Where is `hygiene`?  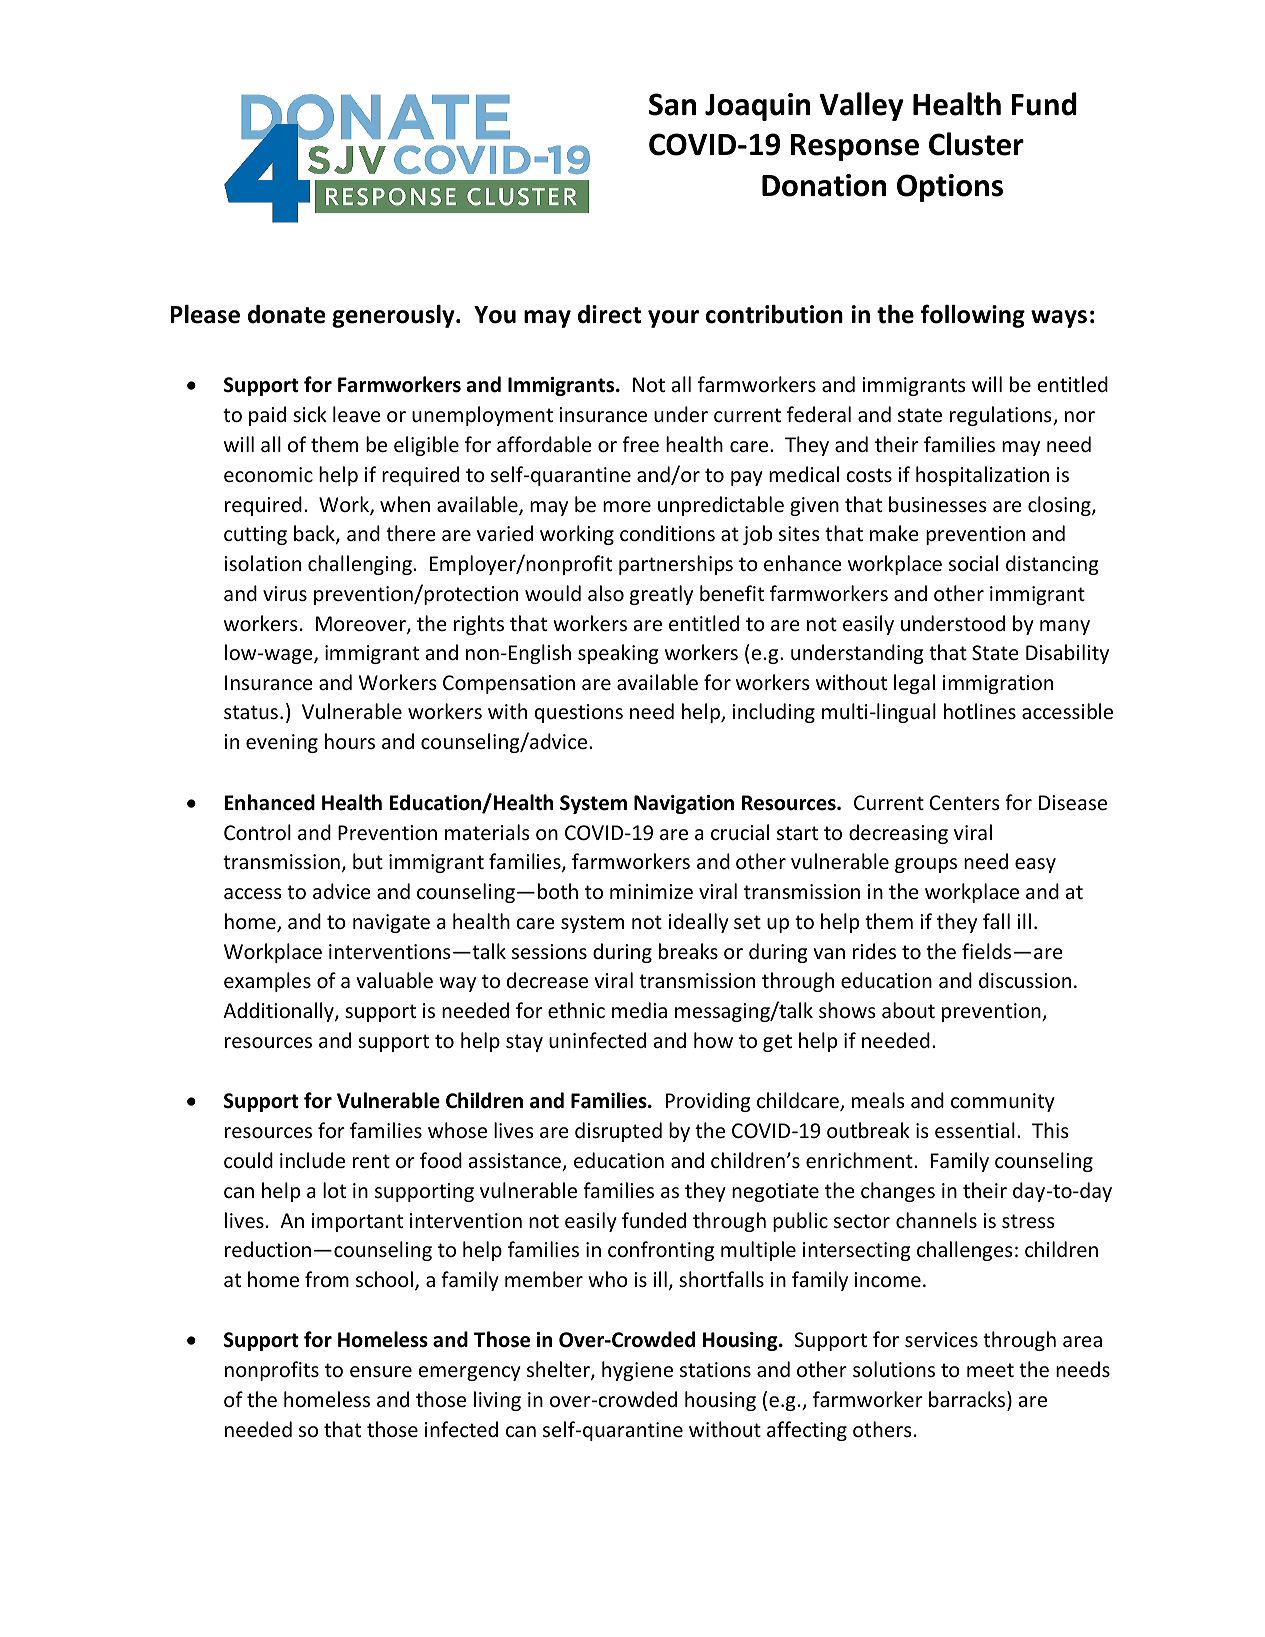 hygiene is located at coordinates (637, 1371).
